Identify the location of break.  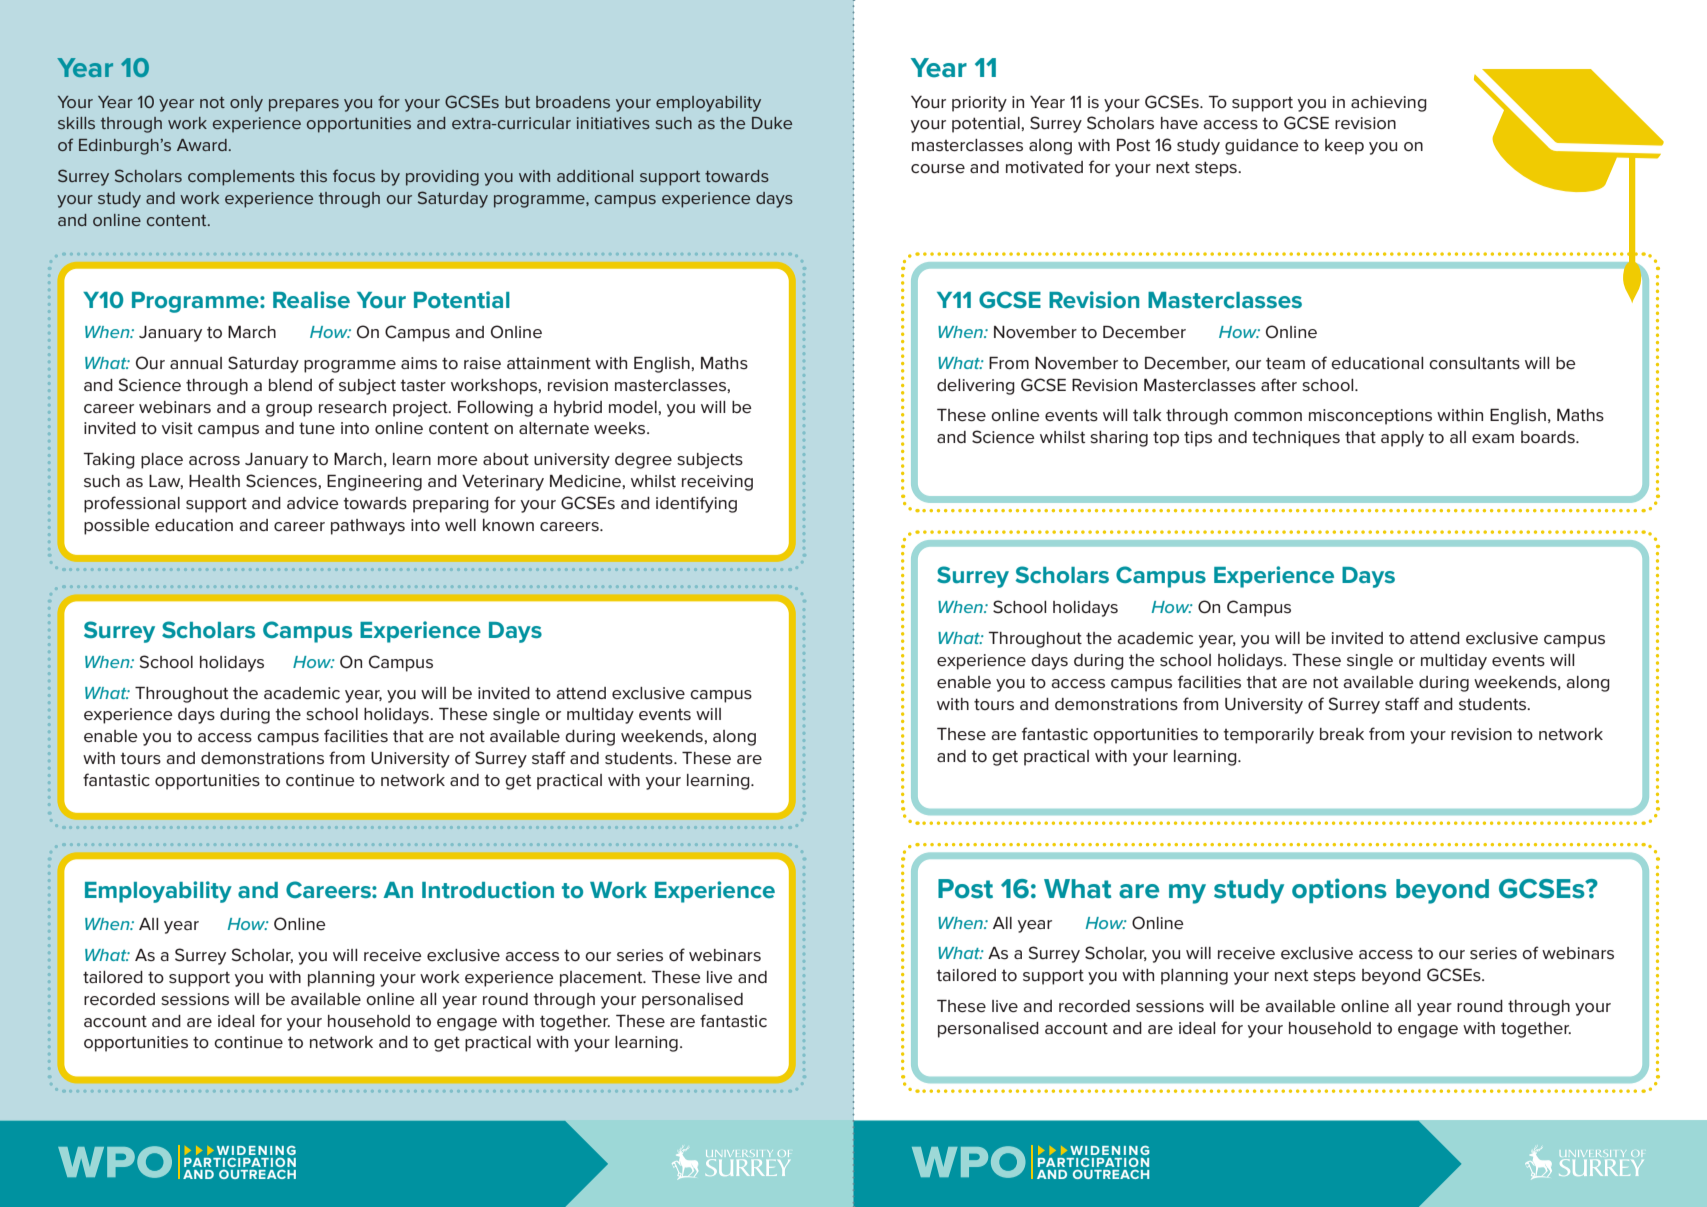
(1342, 734).
